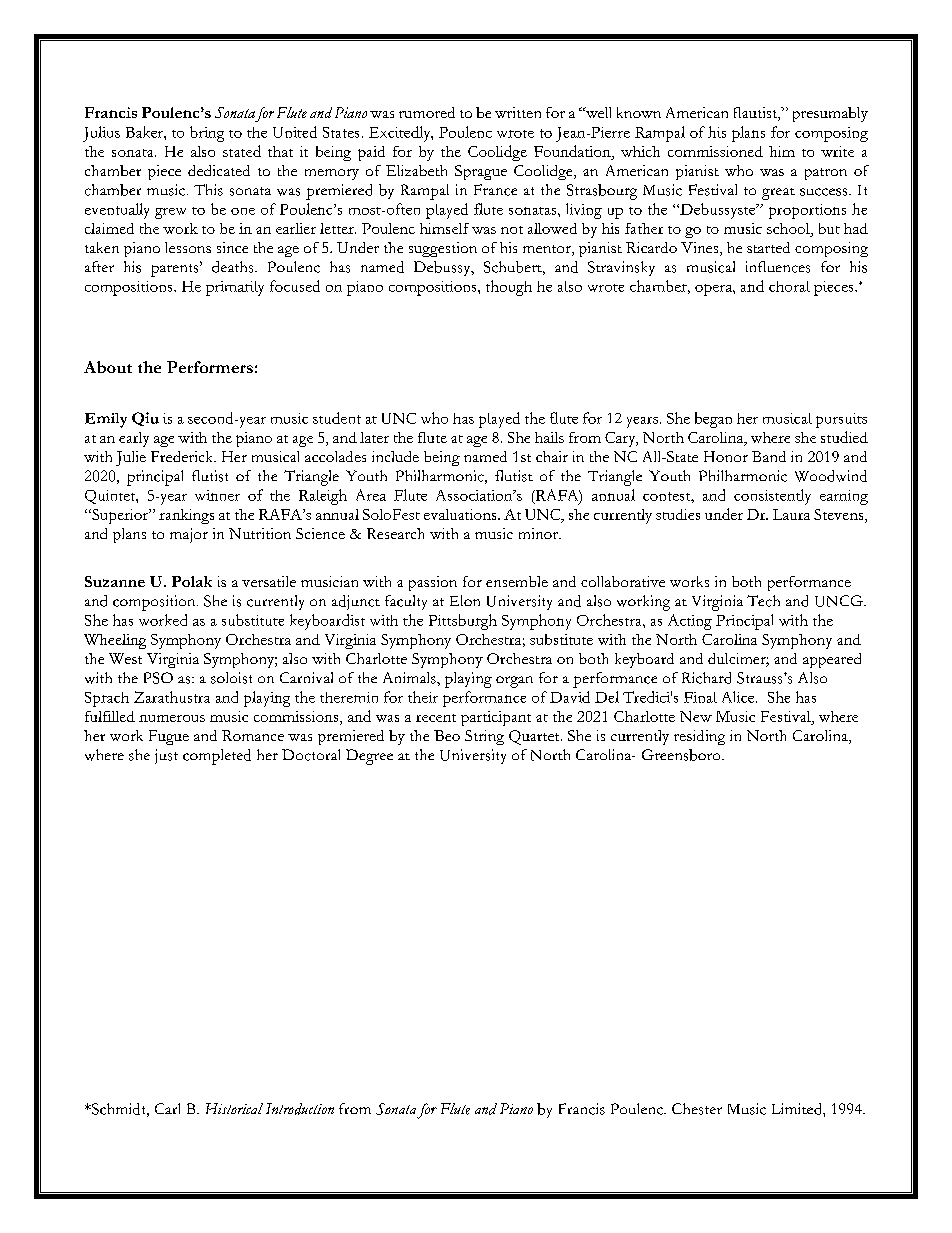 Image resolution: width=952 pixels, height=1233 pixels. I want to click on Carl, so click(167, 1108).
